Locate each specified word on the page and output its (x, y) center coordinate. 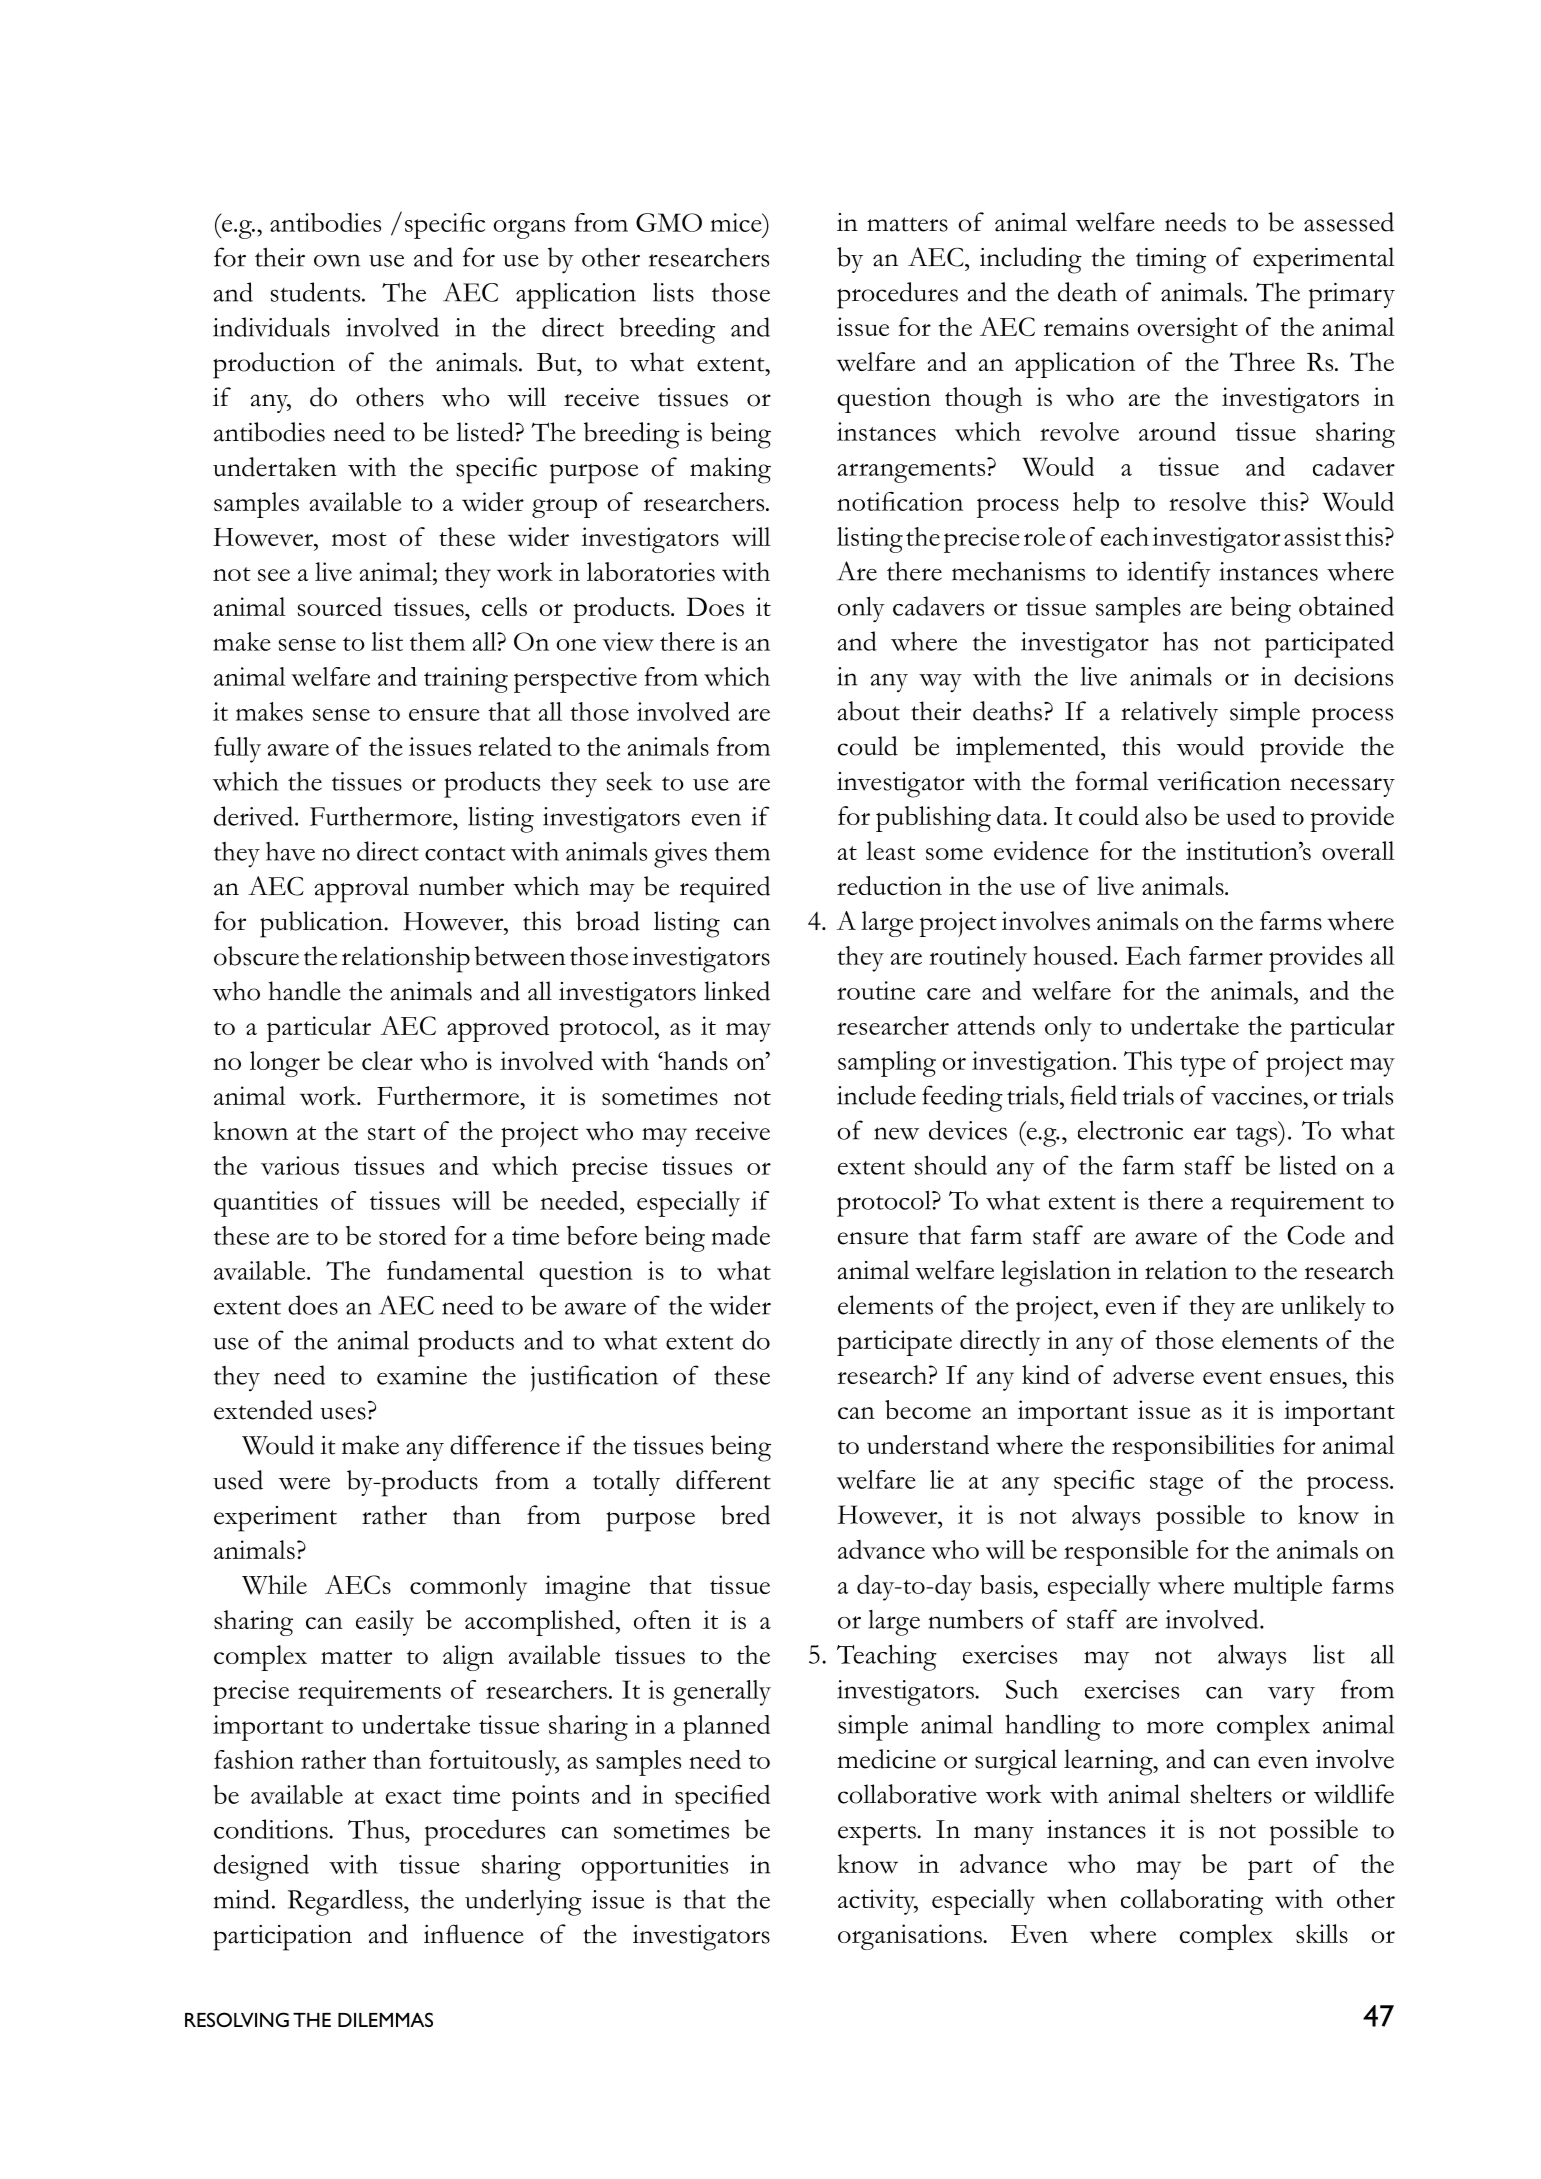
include (876, 1095)
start (392, 1133)
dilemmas (385, 2019)
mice (737, 222)
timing (1171, 261)
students (317, 292)
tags (1258, 1135)
